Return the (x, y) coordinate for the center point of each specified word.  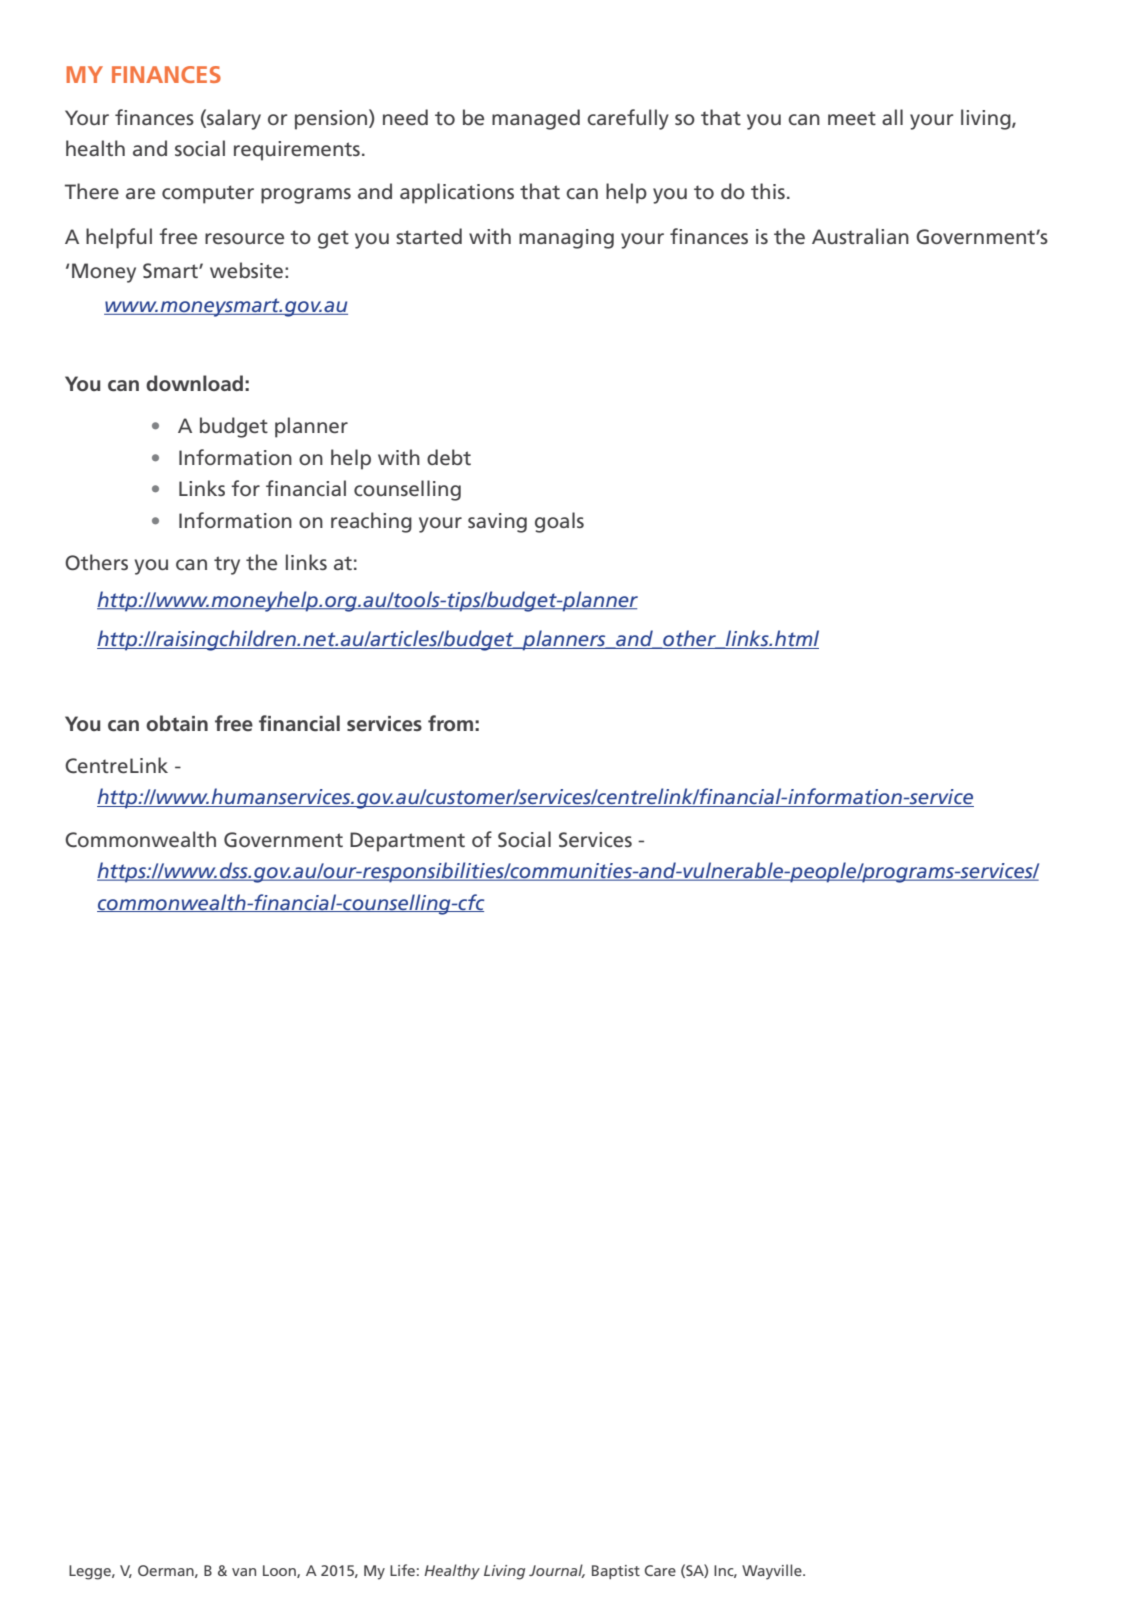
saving (497, 523)
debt (449, 457)
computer (208, 194)
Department (407, 842)
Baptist (616, 1572)
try (227, 565)
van (244, 1572)
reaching (371, 522)
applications (457, 193)
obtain (177, 723)
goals (559, 522)
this (768, 191)
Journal (557, 1571)
